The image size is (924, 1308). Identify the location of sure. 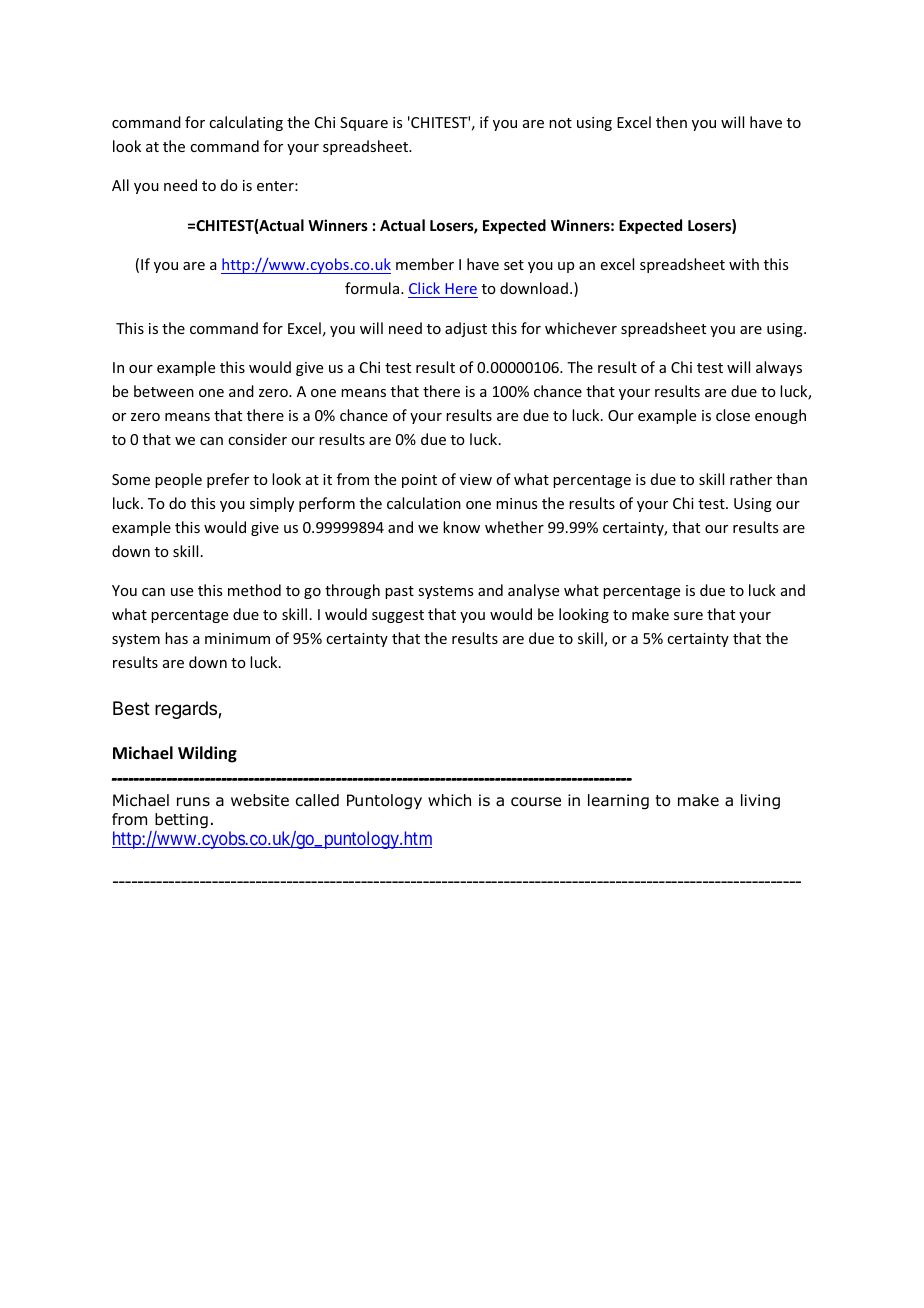
(688, 616).
